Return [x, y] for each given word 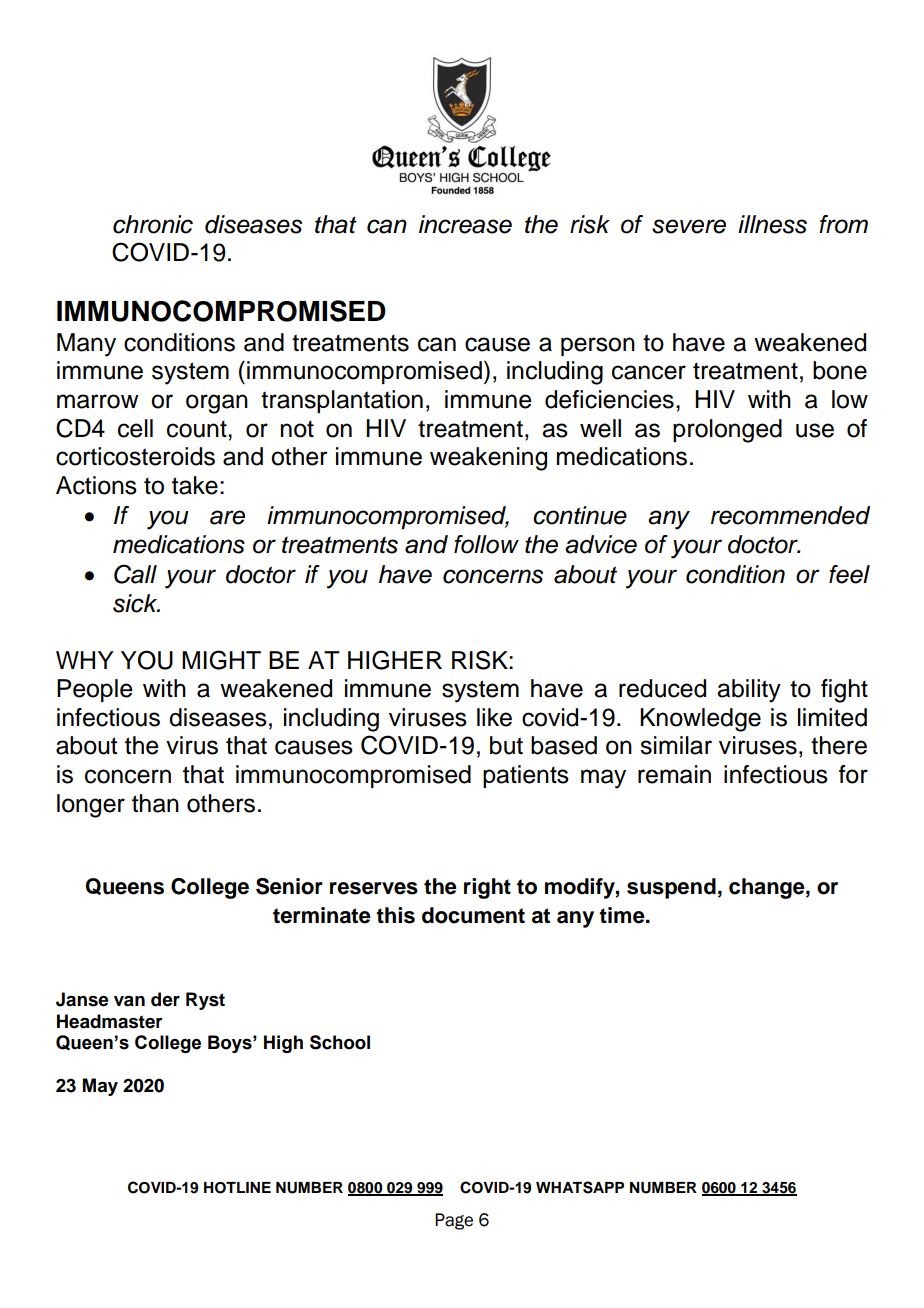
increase [465, 224]
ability [749, 691]
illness [772, 224]
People [95, 690]
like [494, 717]
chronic [153, 224]
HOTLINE [237, 1188]
